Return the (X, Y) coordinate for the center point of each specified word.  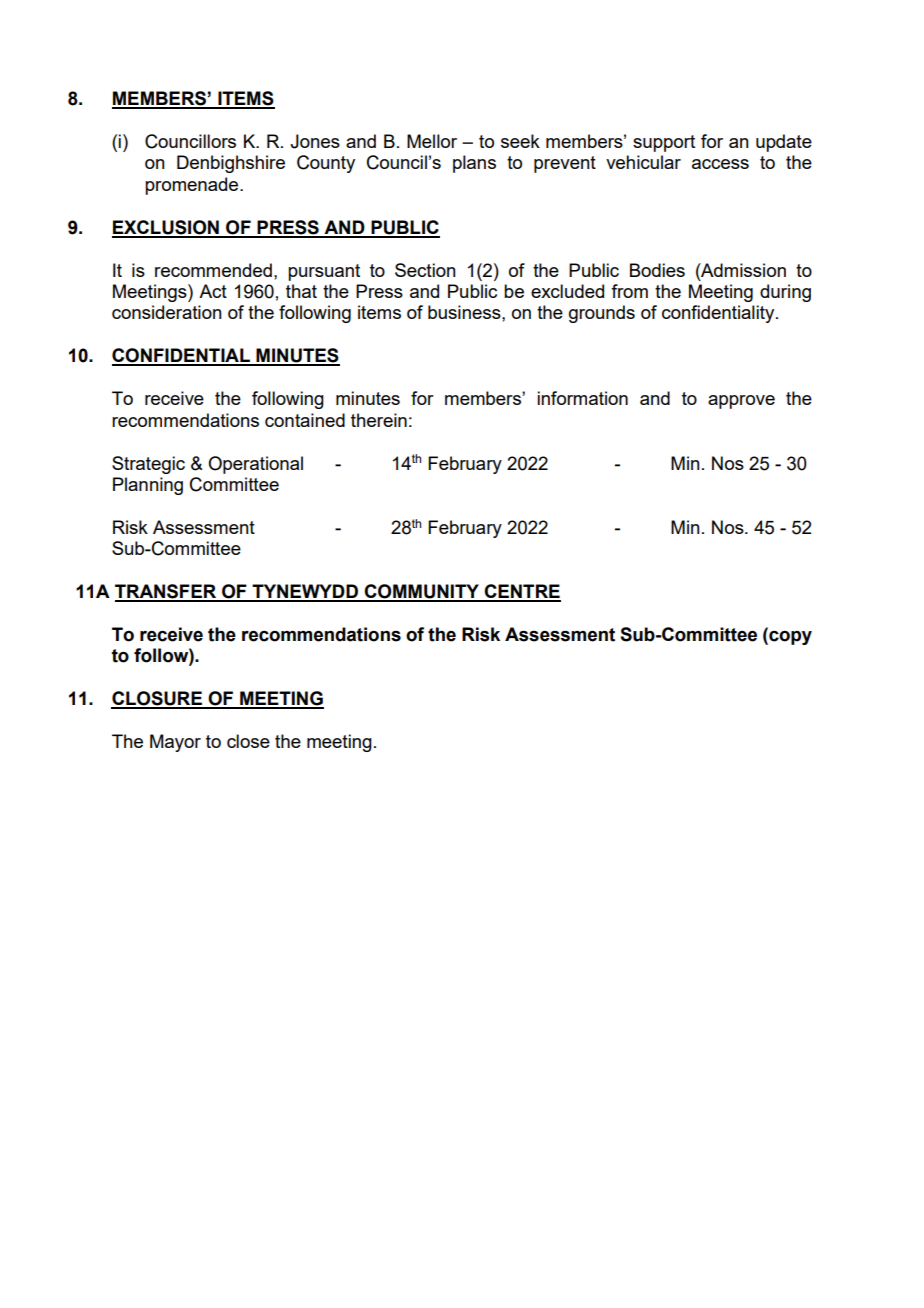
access (720, 164)
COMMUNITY (421, 592)
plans (474, 164)
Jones (315, 141)
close (248, 741)
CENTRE (521, 592)
